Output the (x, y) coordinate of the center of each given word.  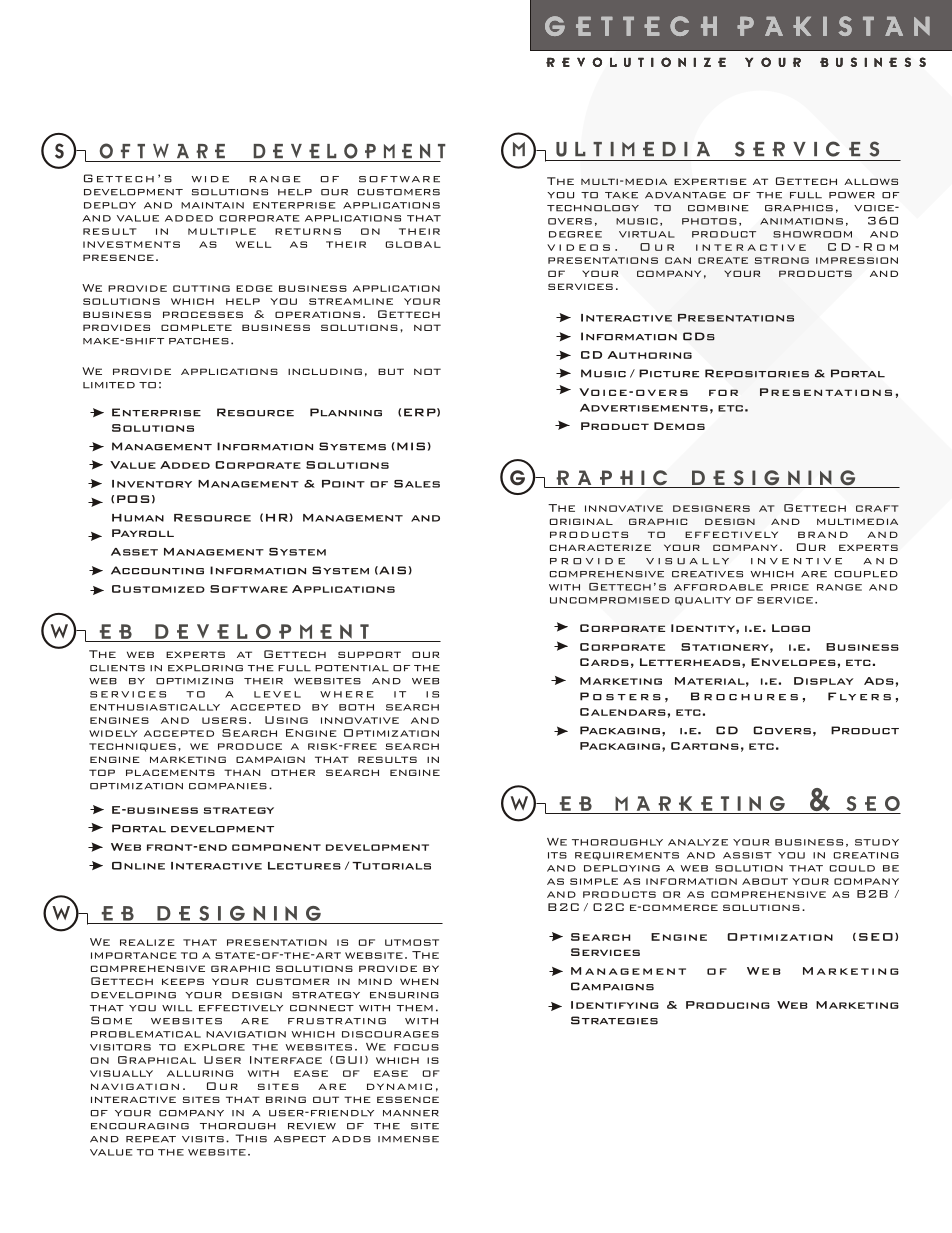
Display (824, 681)
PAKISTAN (833, 26)
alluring (200, 1073)
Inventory (152, 484)
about (765, 881)
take (621, 195)
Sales (417, 484)
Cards (604, 662)
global (413, 244)
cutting (201, 288)
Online (138, 866)
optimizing (194, 681)
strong (782, 260)
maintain (212, 205)
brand (823, 534)
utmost (412, 942)
